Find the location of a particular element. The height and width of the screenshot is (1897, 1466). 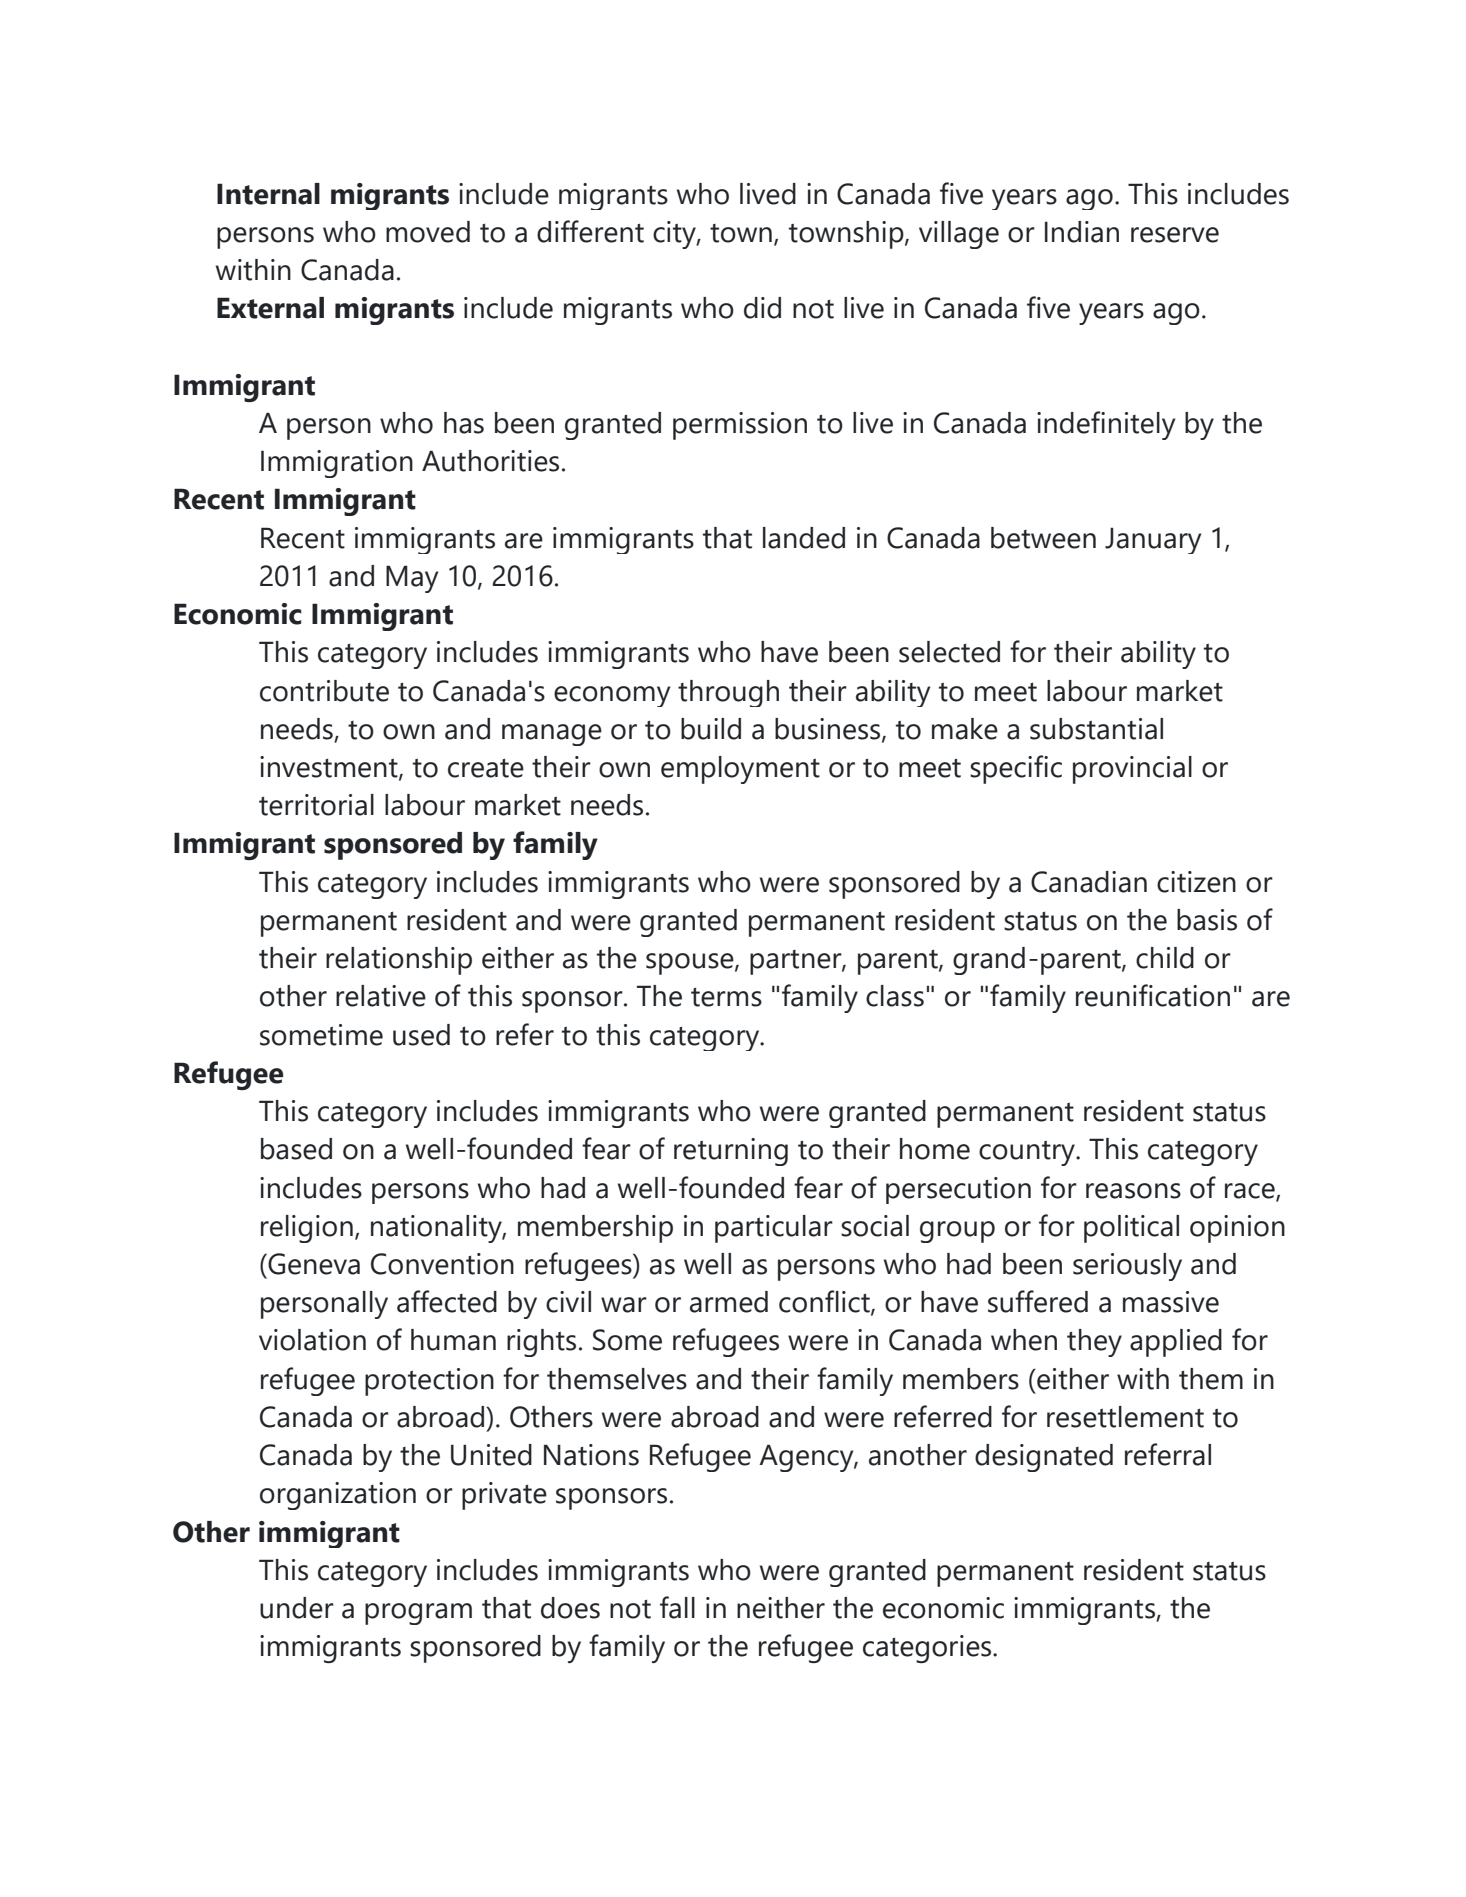

reserve is located at coordinates (1175, 235).
